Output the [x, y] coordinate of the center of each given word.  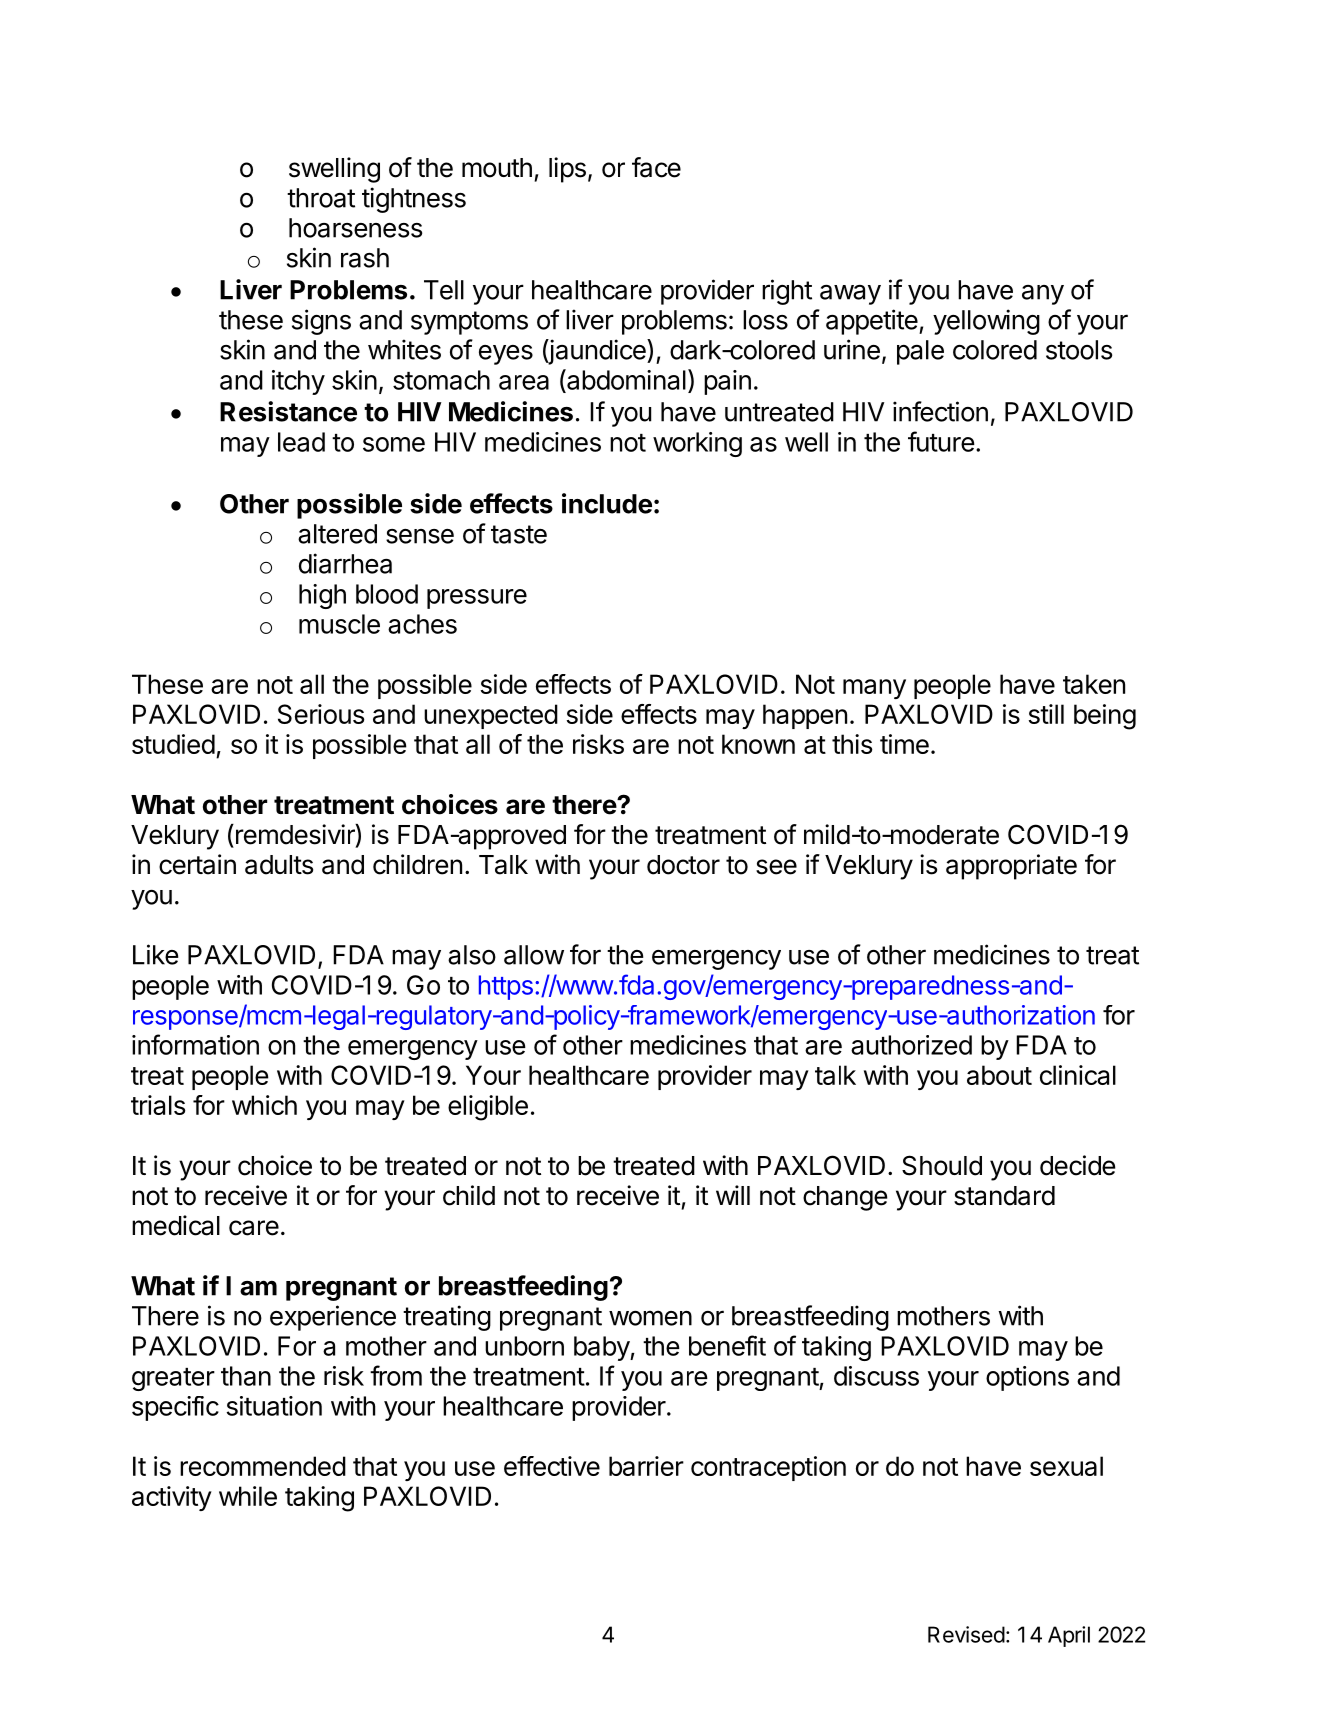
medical [176, 1225]
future [941, 441]
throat [321, 198]
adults [279, 865]
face [656, 167]
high [322, 596]
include [607, 503]
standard [1004, 1196]
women [650, 1318]
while [248, 1496]
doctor [683, 865]
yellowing [986, 322]
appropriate [1011, 867]
